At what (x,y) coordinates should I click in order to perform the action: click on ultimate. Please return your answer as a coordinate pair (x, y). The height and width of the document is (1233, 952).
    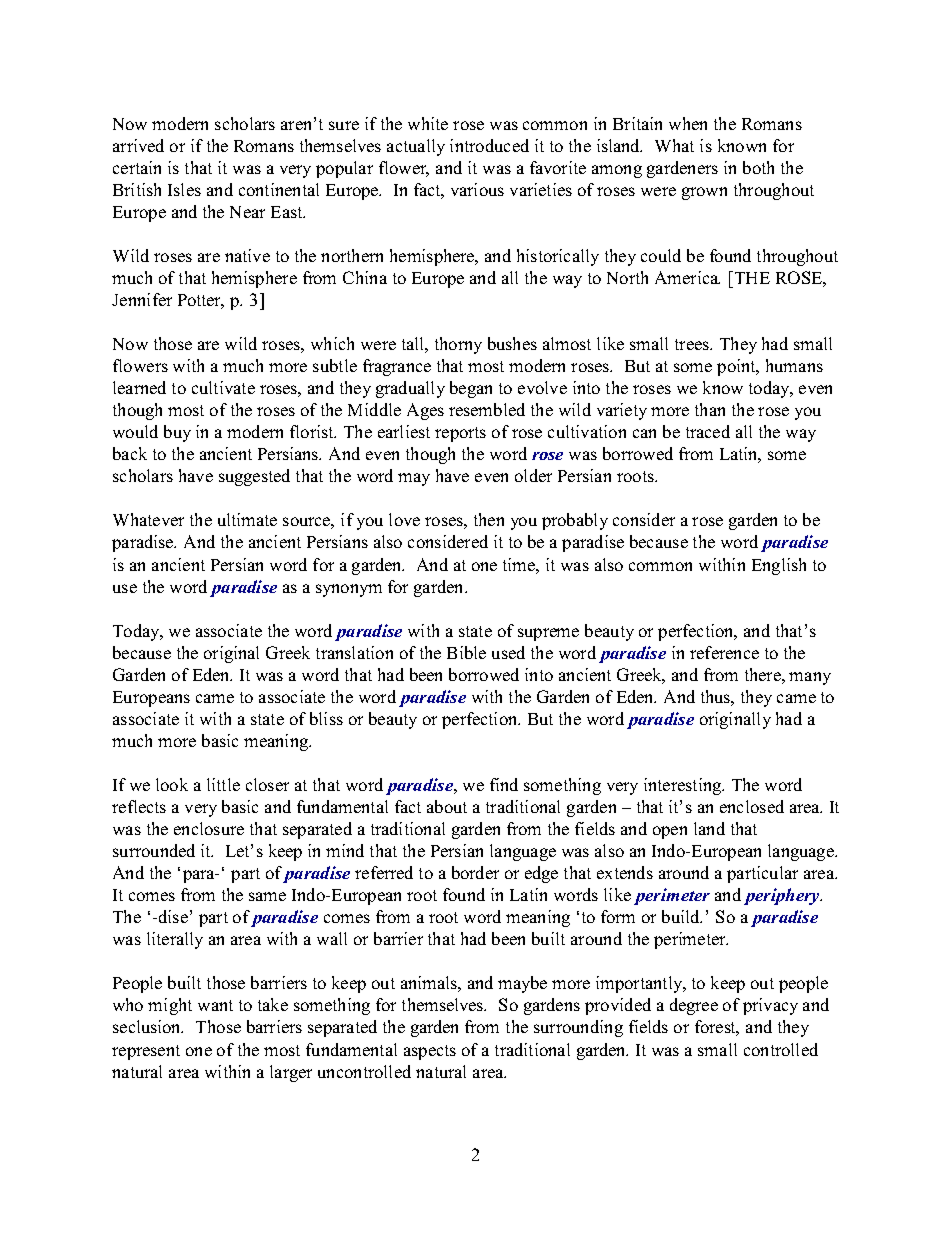
    Looking at the image, I should click on (247, 519).
